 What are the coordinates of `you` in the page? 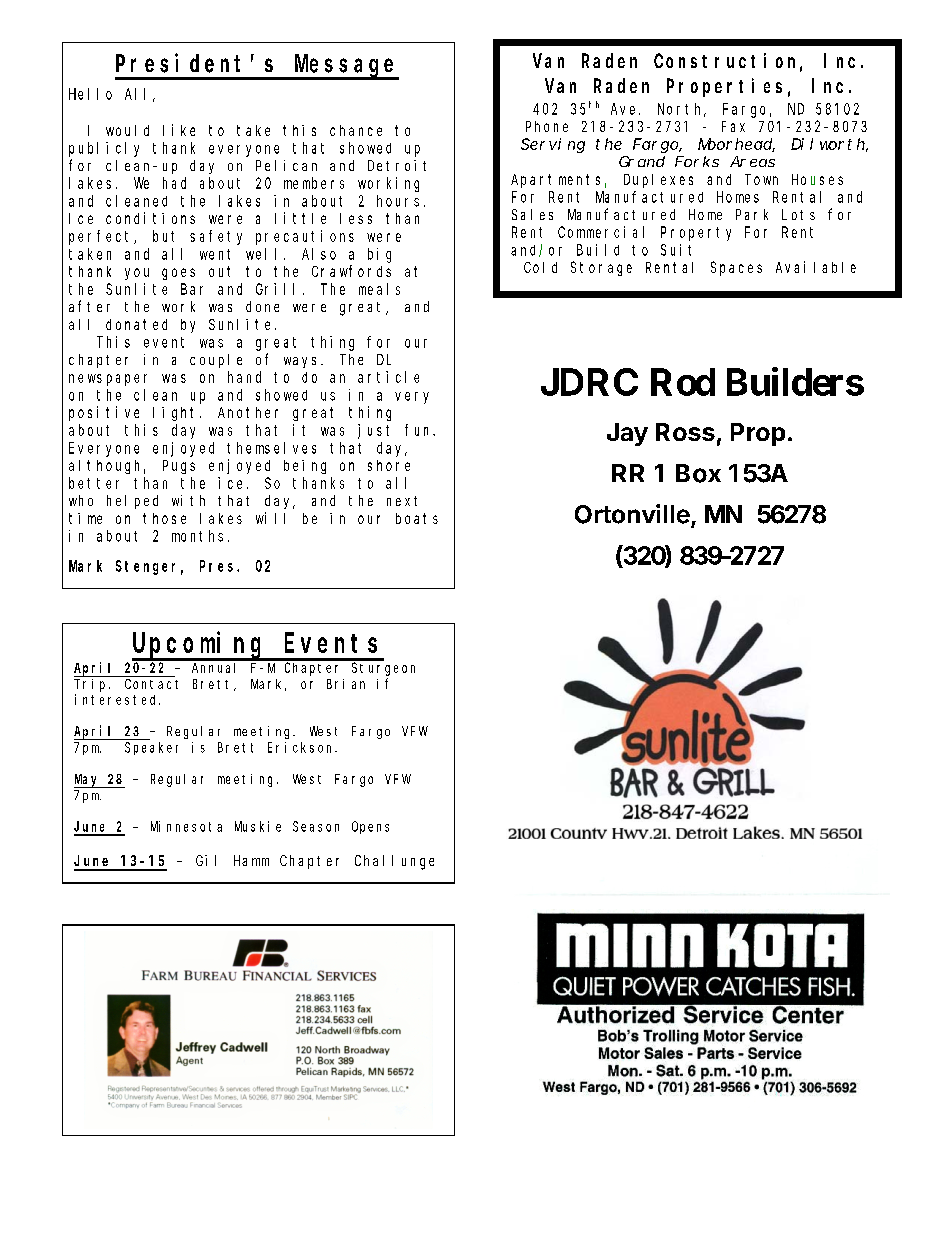 It's located at (137, 274).
